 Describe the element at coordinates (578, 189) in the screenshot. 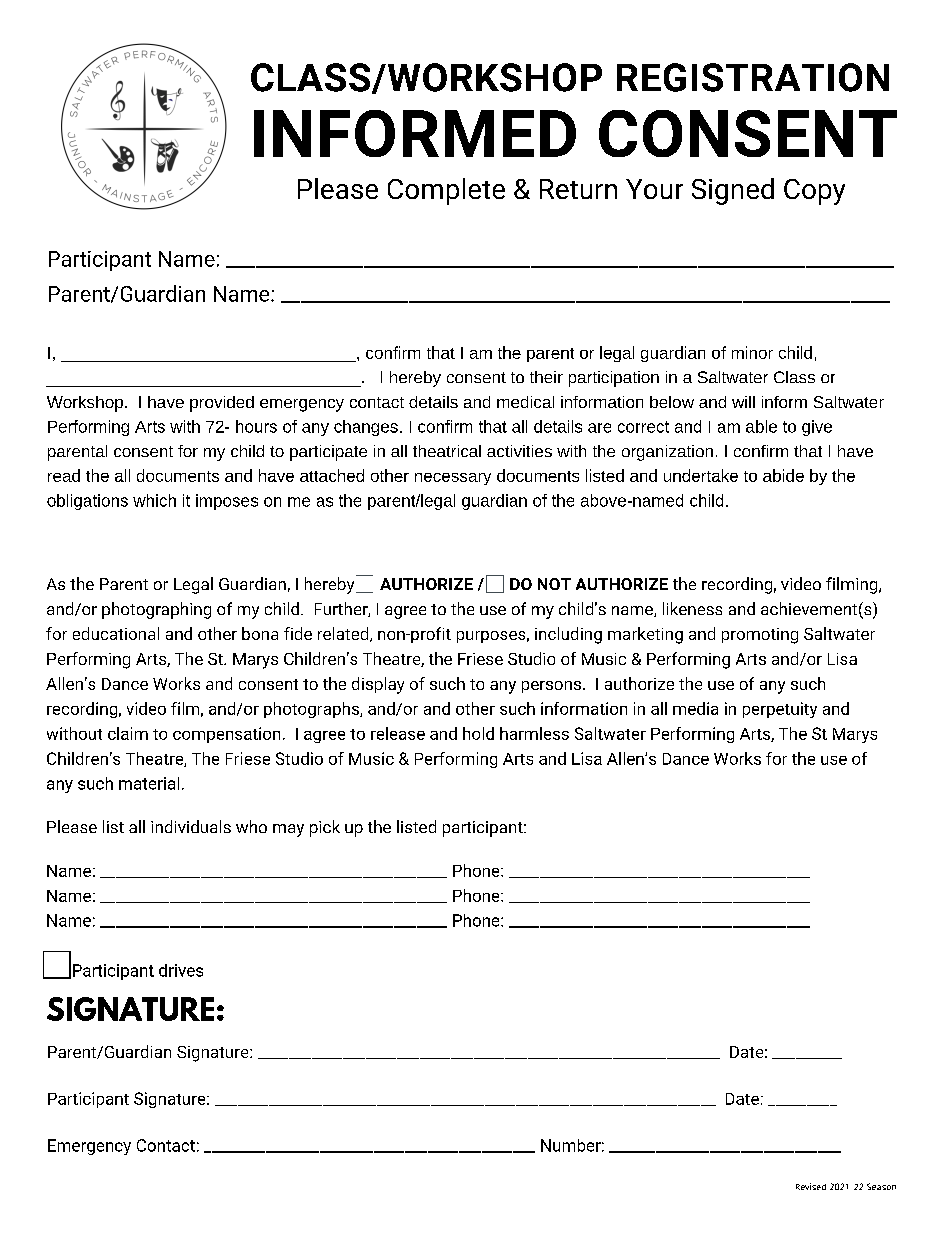

I see `Return` at that location.
